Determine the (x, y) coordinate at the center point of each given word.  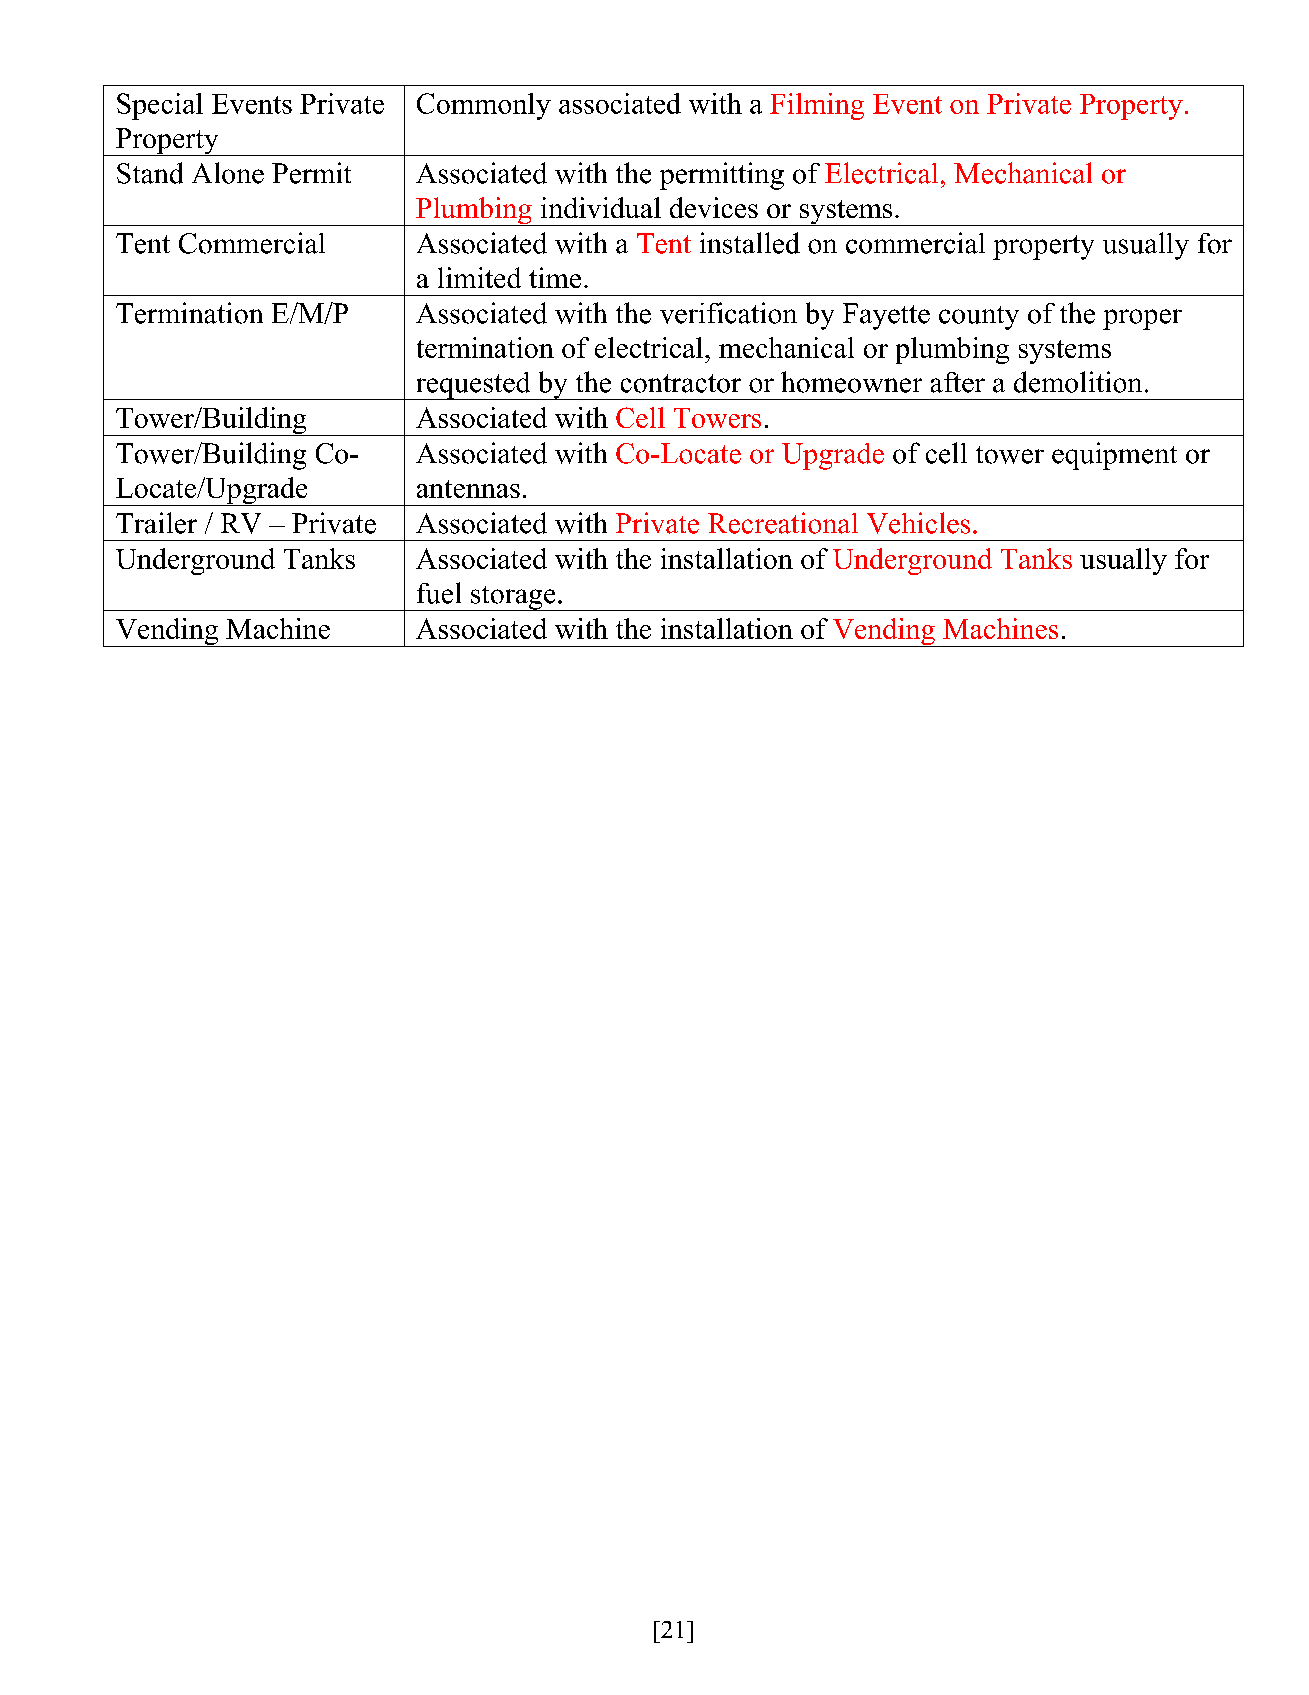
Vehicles (918, 523)
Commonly (484, 106)
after (958, 382)
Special (160, 106)
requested (473, 386)
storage (513, 598)
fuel (439, 593)
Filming (817, 106)
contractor (681, 383)
